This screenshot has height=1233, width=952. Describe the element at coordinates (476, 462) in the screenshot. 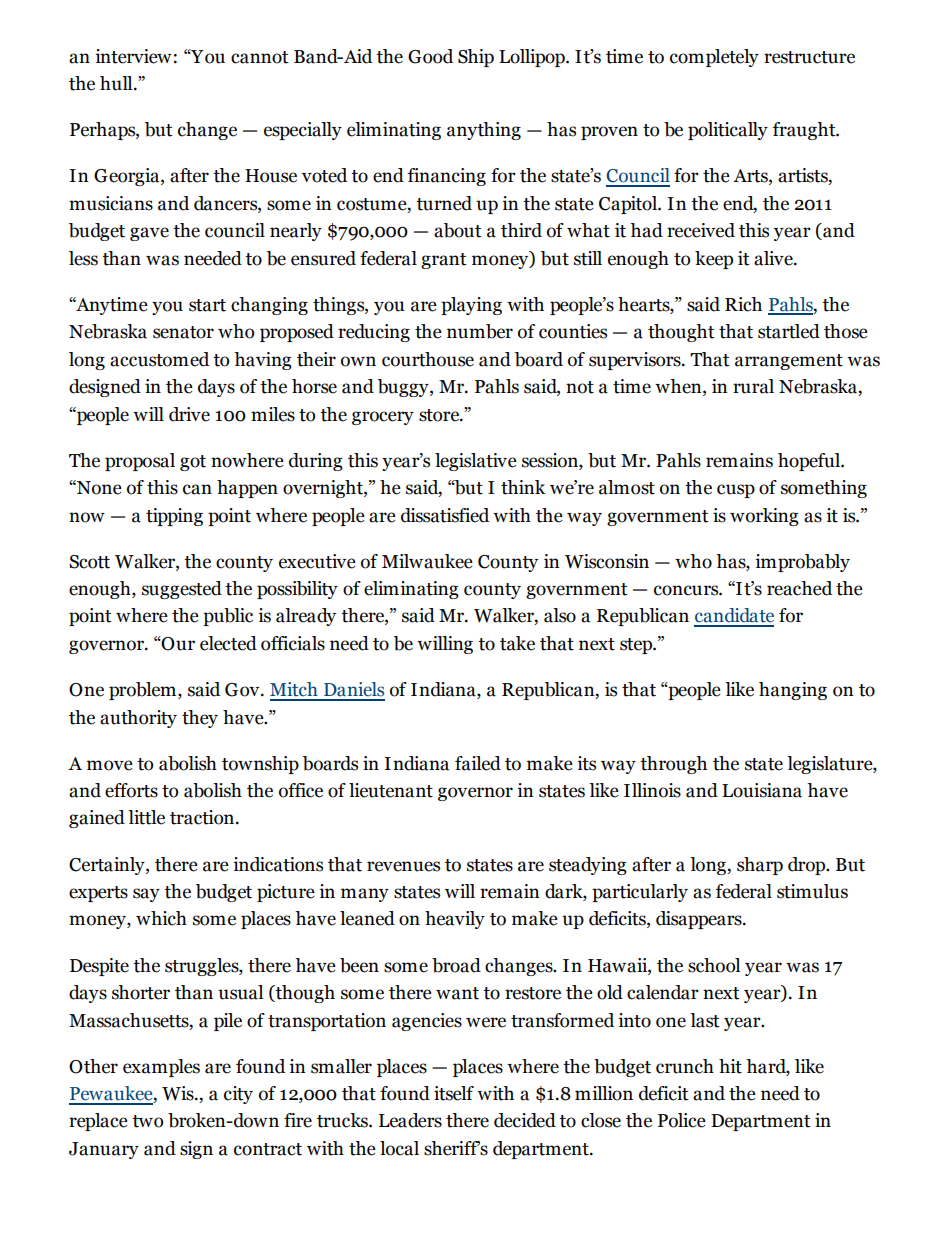

I see `legislative` at that location.
